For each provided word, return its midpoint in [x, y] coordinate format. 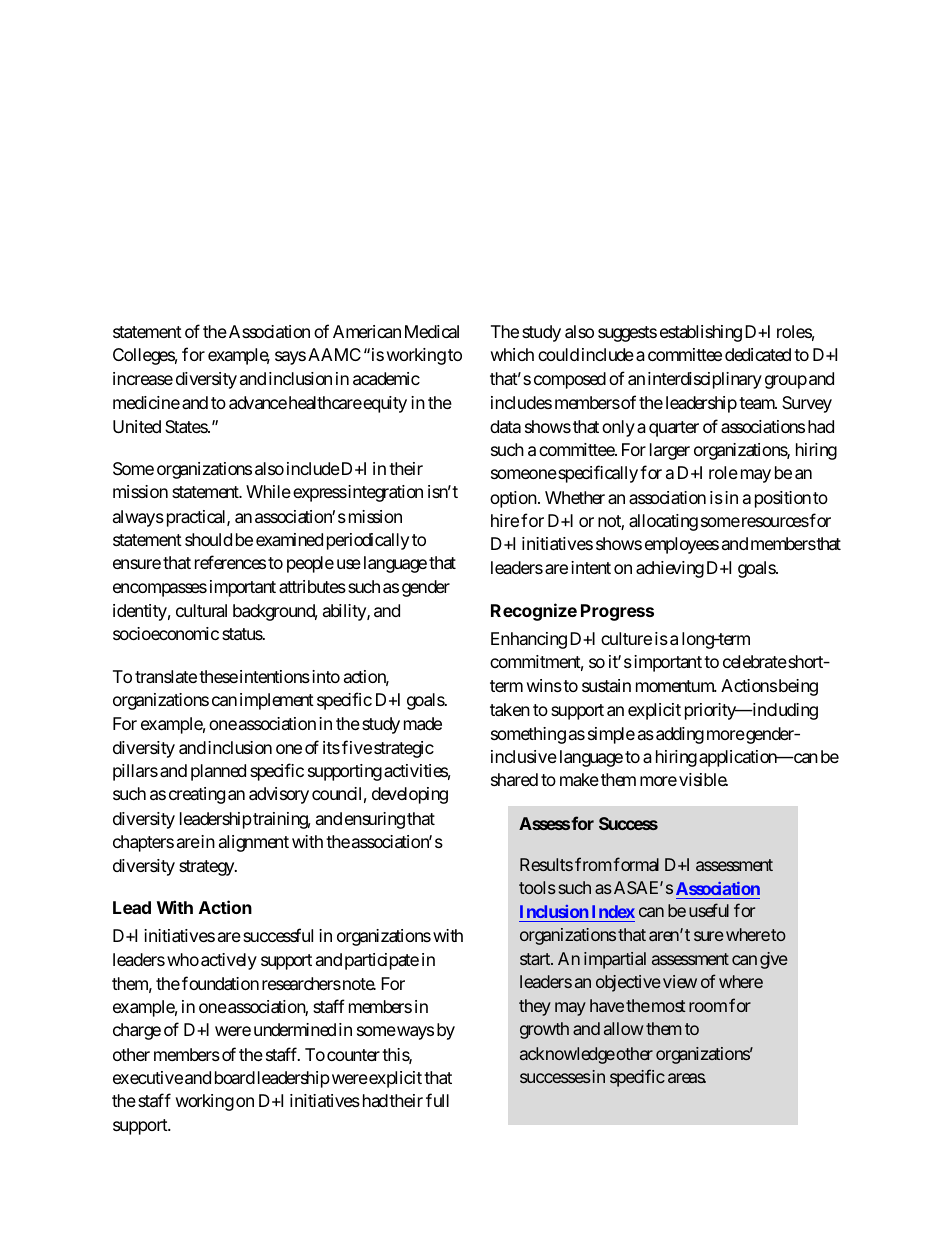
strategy [207, 868]
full [437, 1100]
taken [510, 710]
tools [537, 887]
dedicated [758, 354]
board [235, 1077]
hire [505, 520]
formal [636, 864]
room [708, 1007]
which [512, 354]
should [208, 539]
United [137, 426]
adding [680, 735]
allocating [663, 522]
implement [277, 701]
